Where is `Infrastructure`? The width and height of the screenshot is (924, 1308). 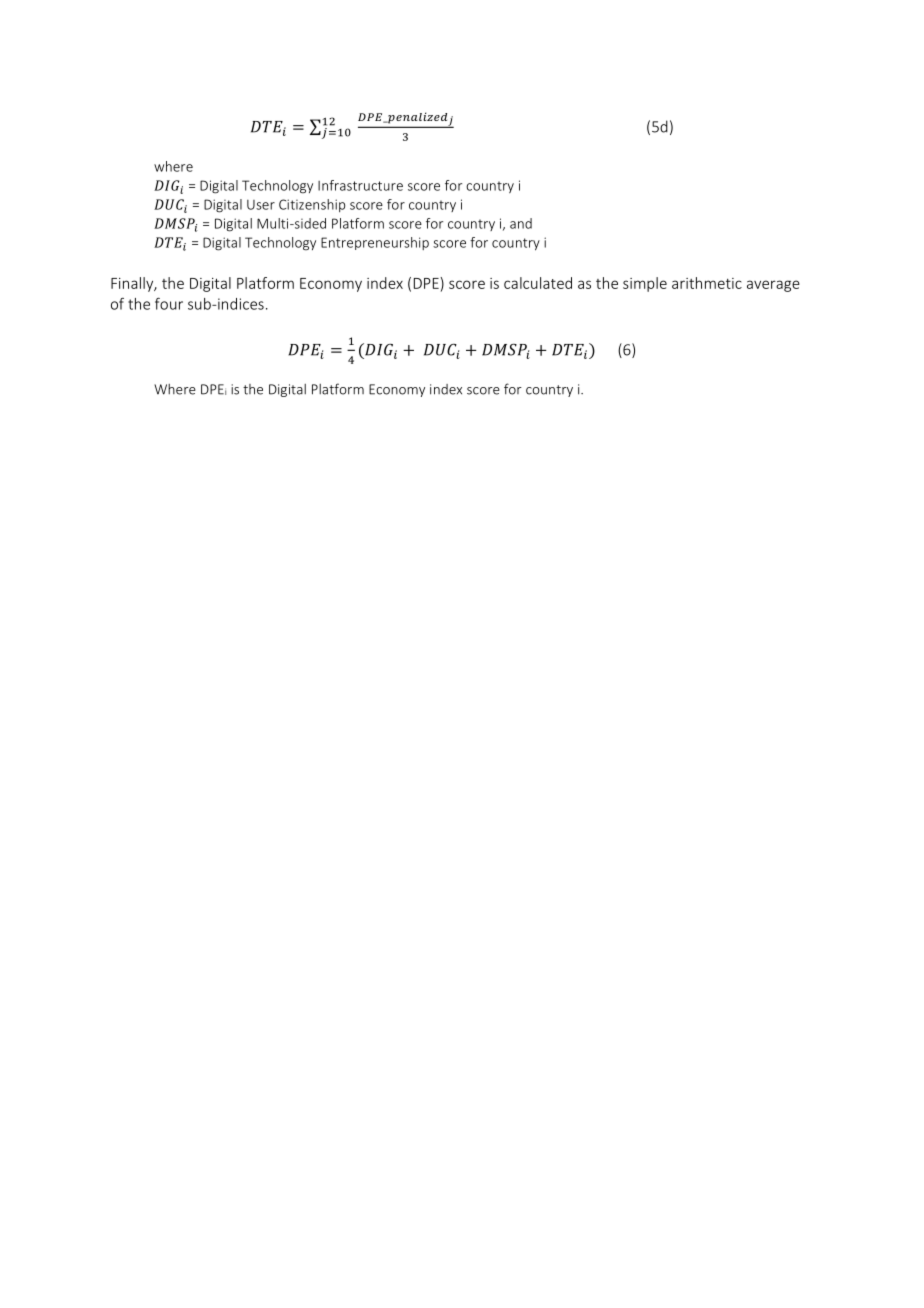 Infrastructure is located at coordinates (360, 185).
